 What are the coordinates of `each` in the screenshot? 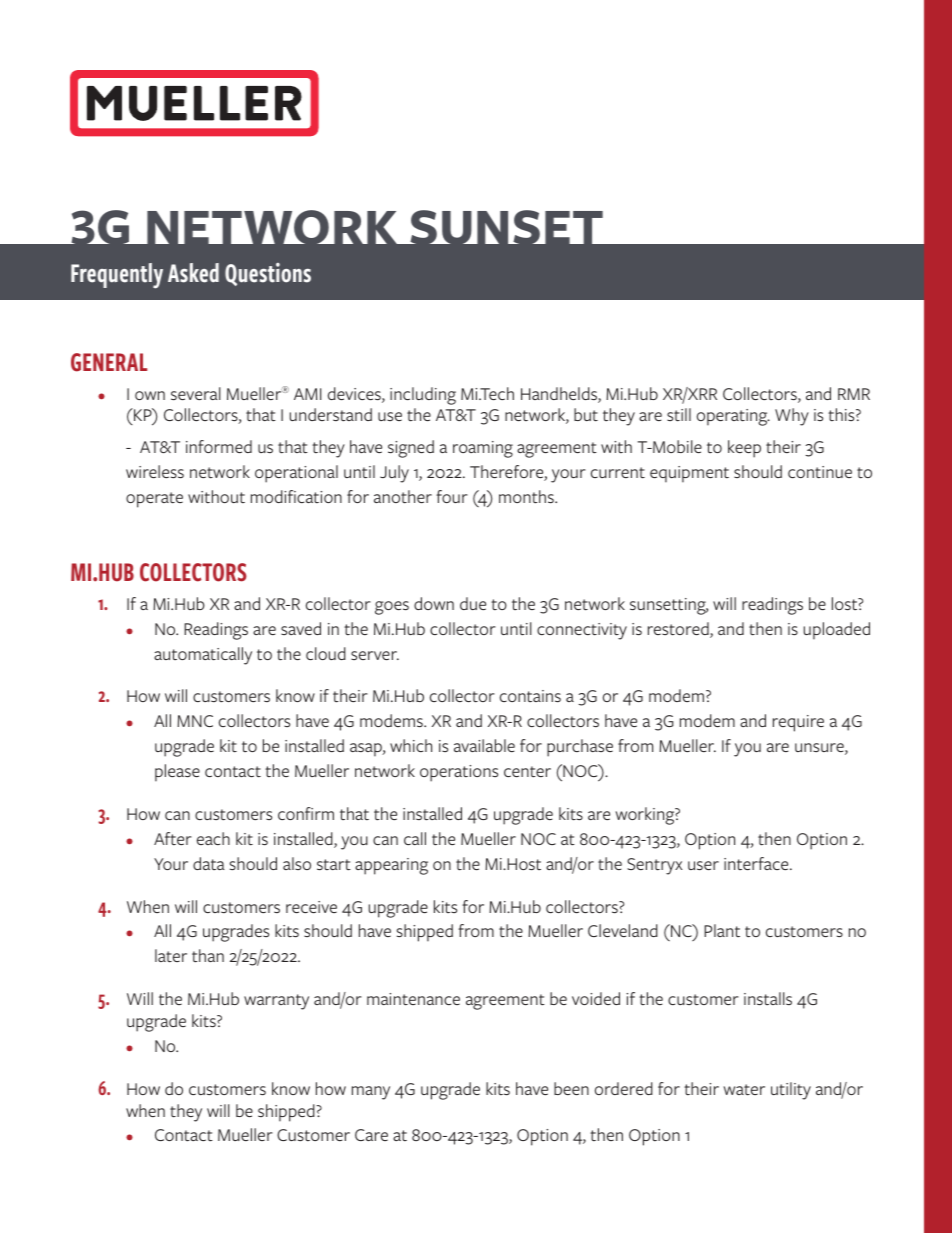 It's located at (213, 838).
